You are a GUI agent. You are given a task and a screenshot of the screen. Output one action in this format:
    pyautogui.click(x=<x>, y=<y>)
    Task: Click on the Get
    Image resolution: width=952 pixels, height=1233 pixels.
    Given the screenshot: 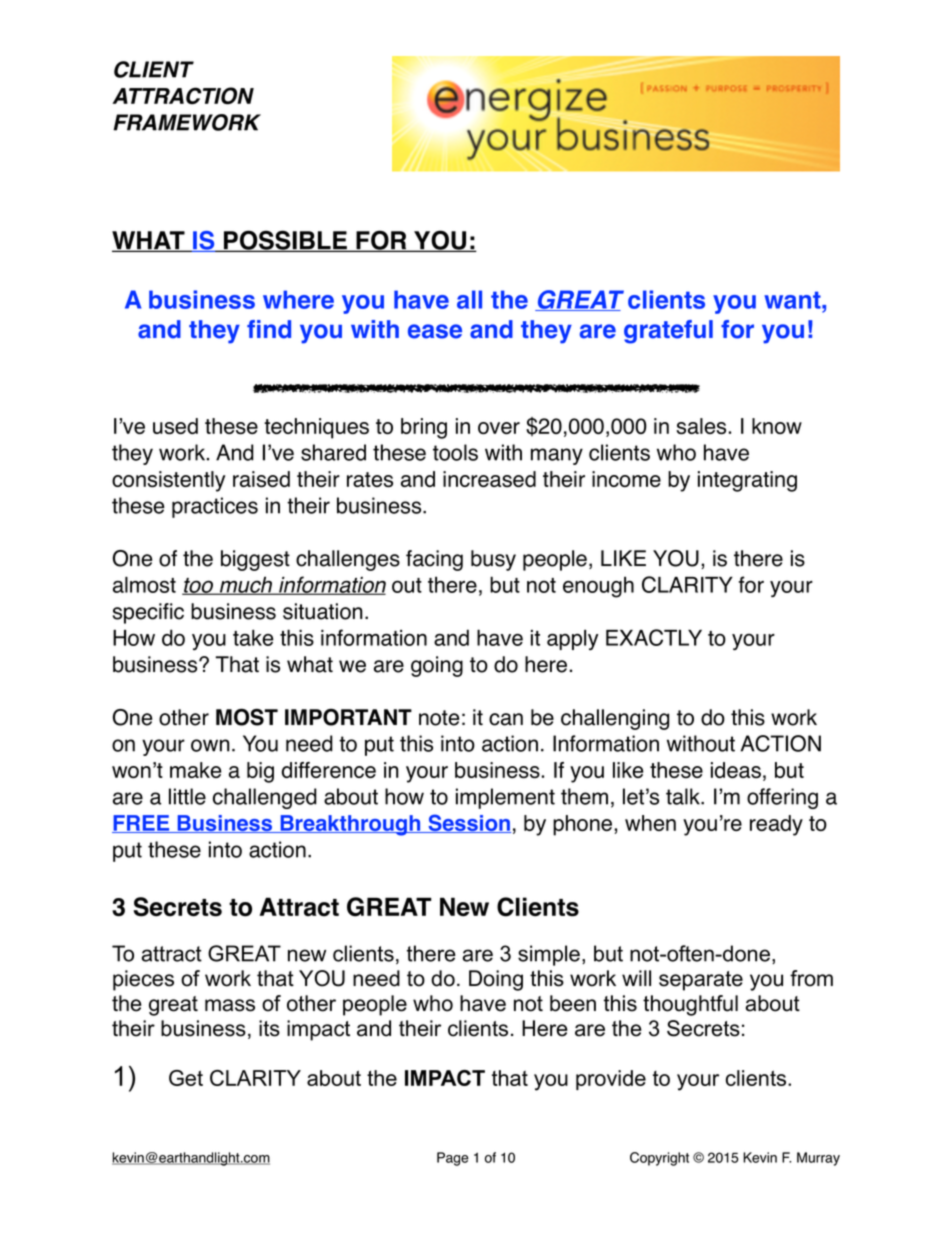 What is the action you would take?
    pyautogui.click(x=186, y=1078)
